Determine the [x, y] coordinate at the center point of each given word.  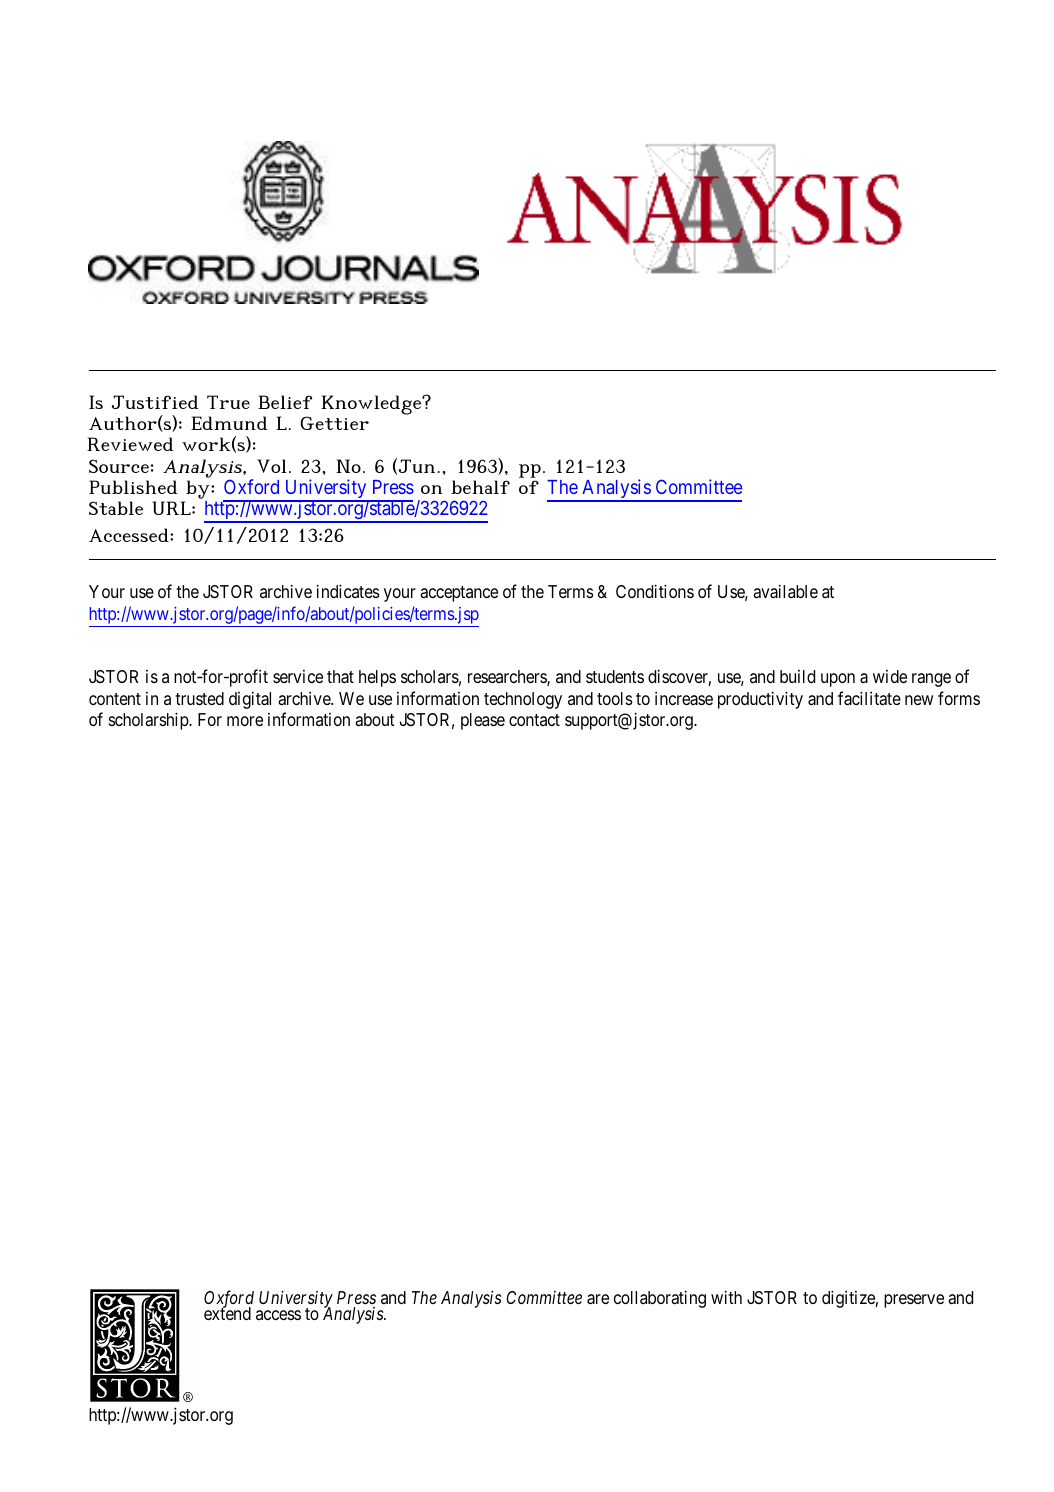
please [483, 721]
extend [227, 1313]
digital [250, 700]
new [919, 700]
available [785, 591]
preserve [914, 1301]
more [245, 721]
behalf [480, 487]
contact [534, 720]
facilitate [869, 698]
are [598, 1299]
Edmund [229, 423]
